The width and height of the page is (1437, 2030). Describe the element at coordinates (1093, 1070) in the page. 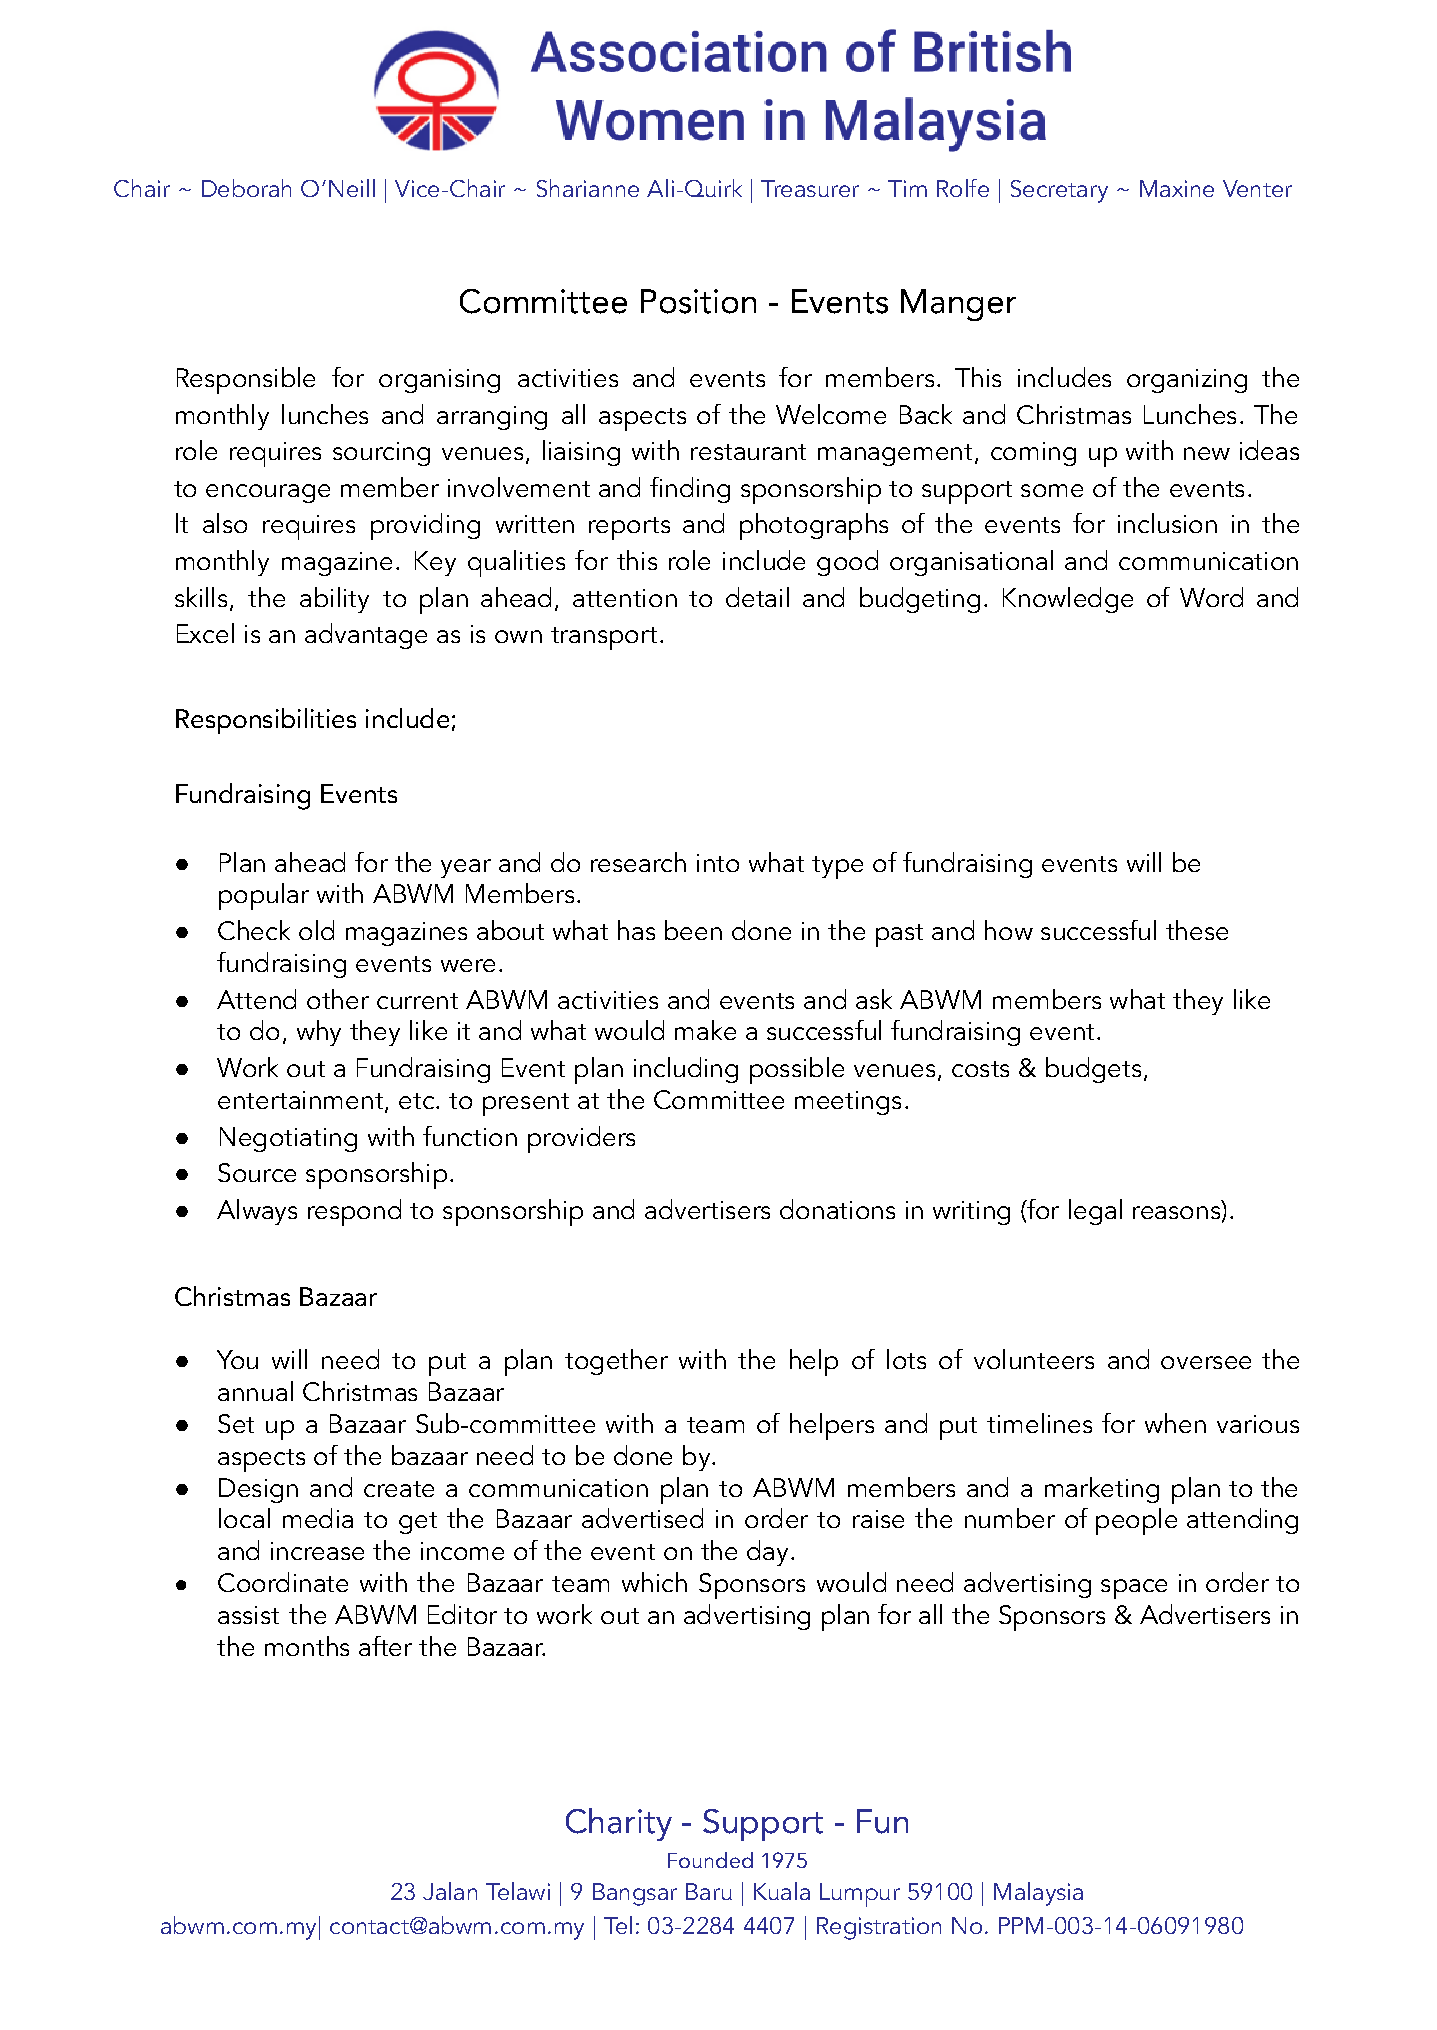

I see `budgets` at that location.
